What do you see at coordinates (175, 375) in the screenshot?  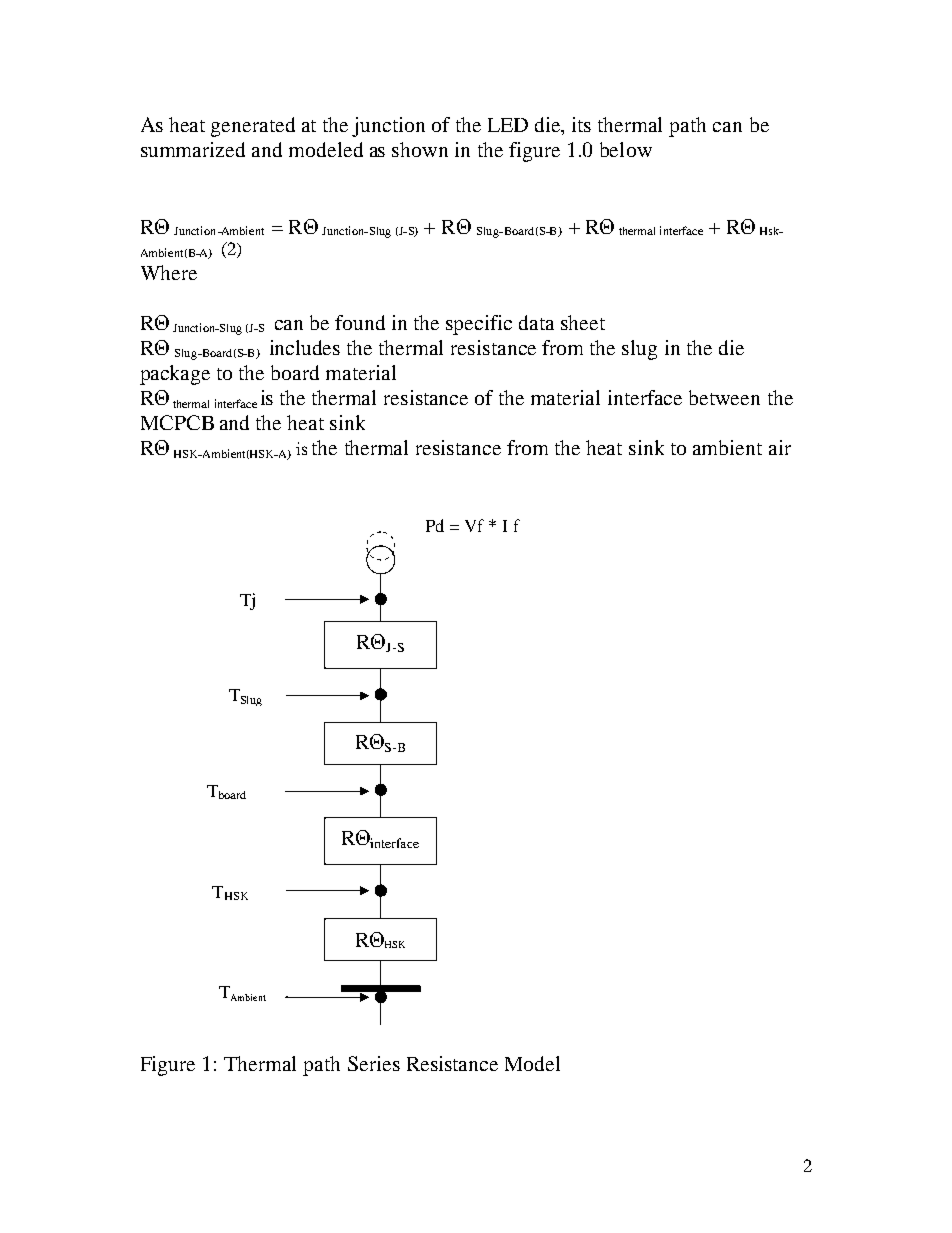 I see `package` at bounding box center [175, 375].
